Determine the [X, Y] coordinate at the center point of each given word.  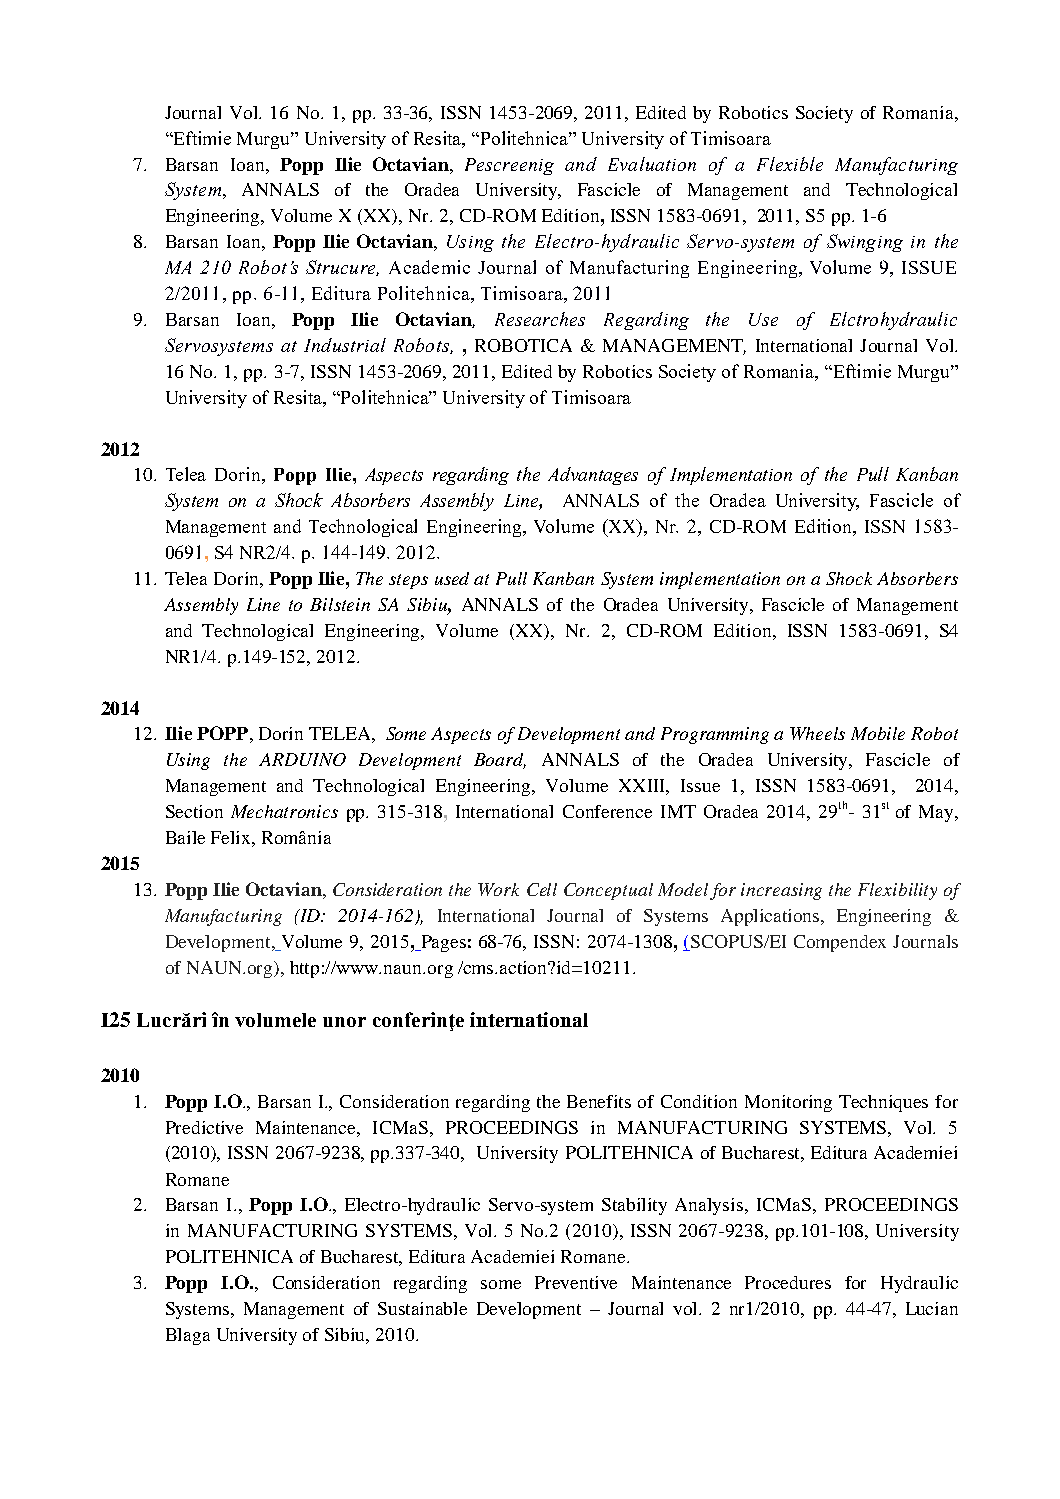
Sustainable [422, 1308]
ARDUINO [302, 759]
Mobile [878, 733]
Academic [429, 267]
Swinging [865, 243]
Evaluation [652, 164]
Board [500, 761]
